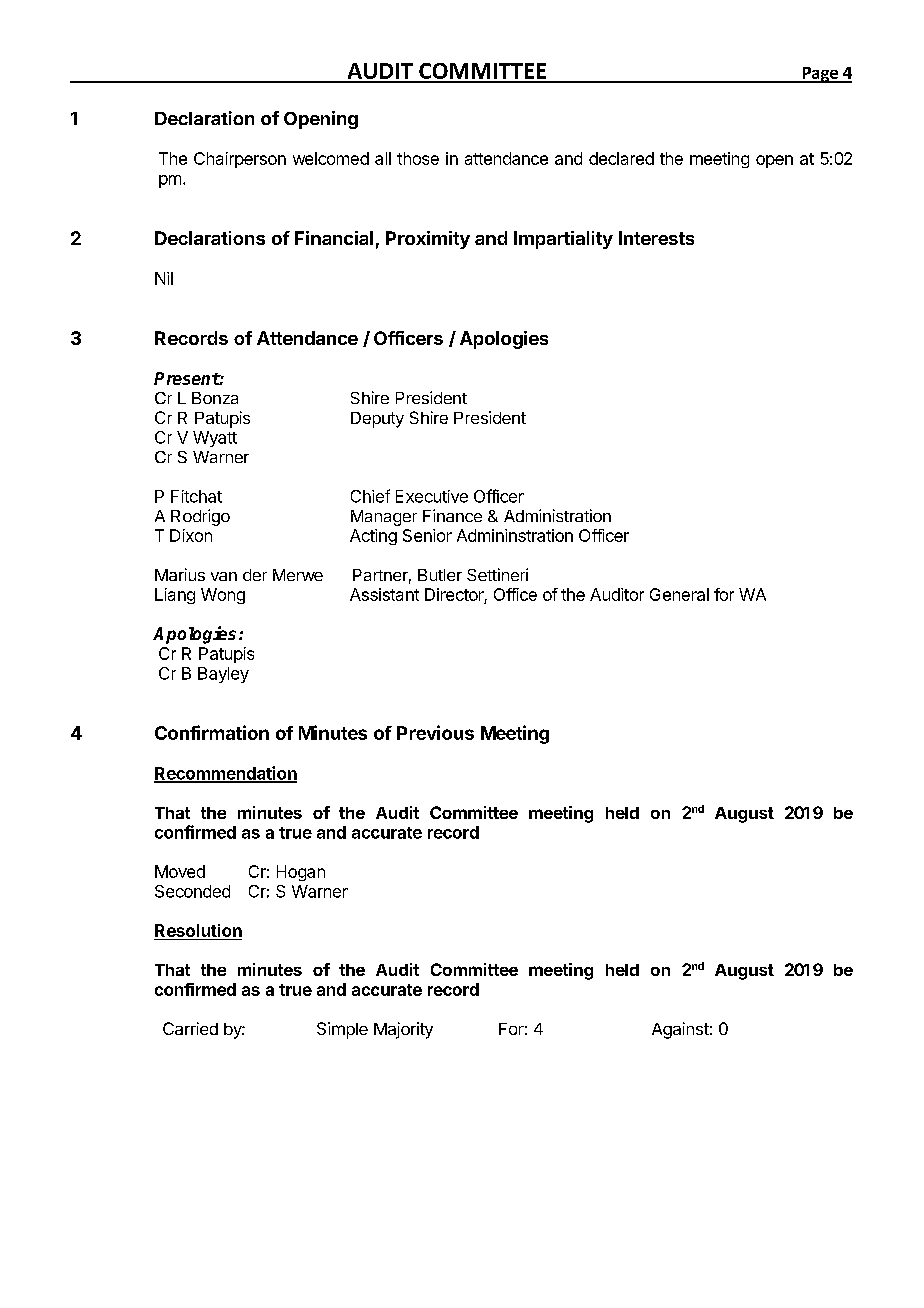 The height and width of the image is (1308, 924). Describe the element at coordinates (418, 158) in the image. I see `those` at that location.
